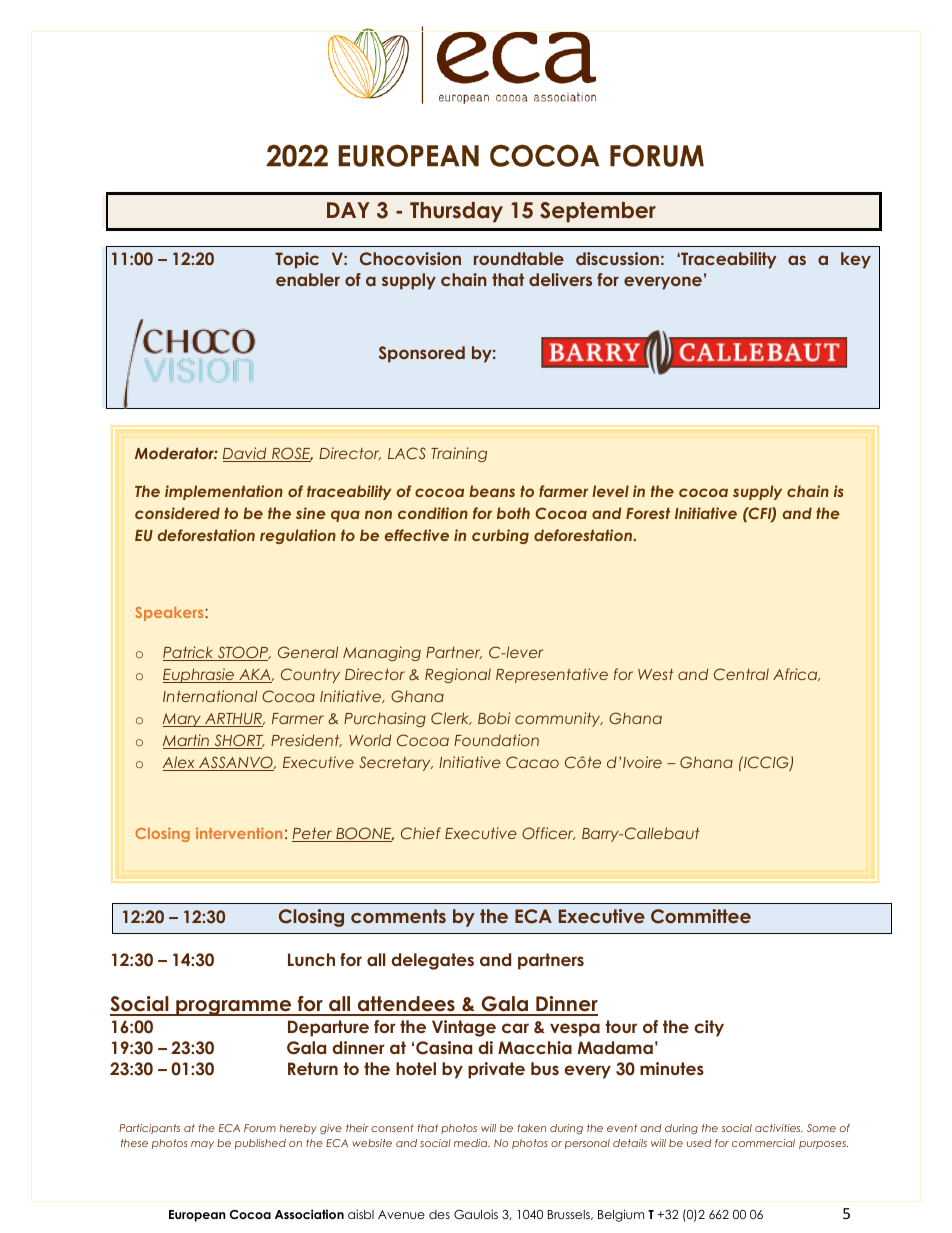 This screenshot has width=952, height=1233. I want to click on Topic, so click(297, 260).
